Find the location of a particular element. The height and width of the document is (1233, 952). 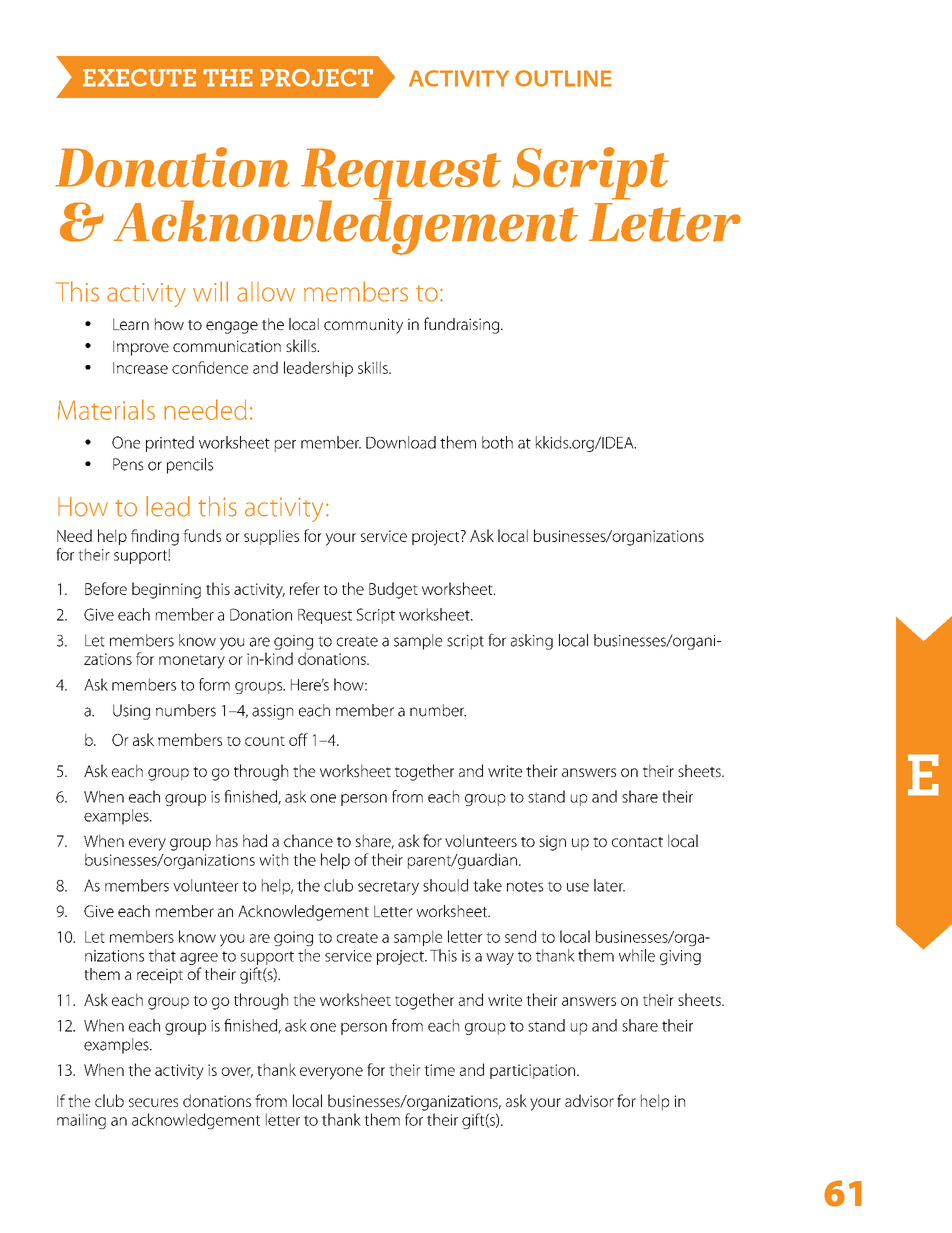

later is located at coordinates (609, 885).
